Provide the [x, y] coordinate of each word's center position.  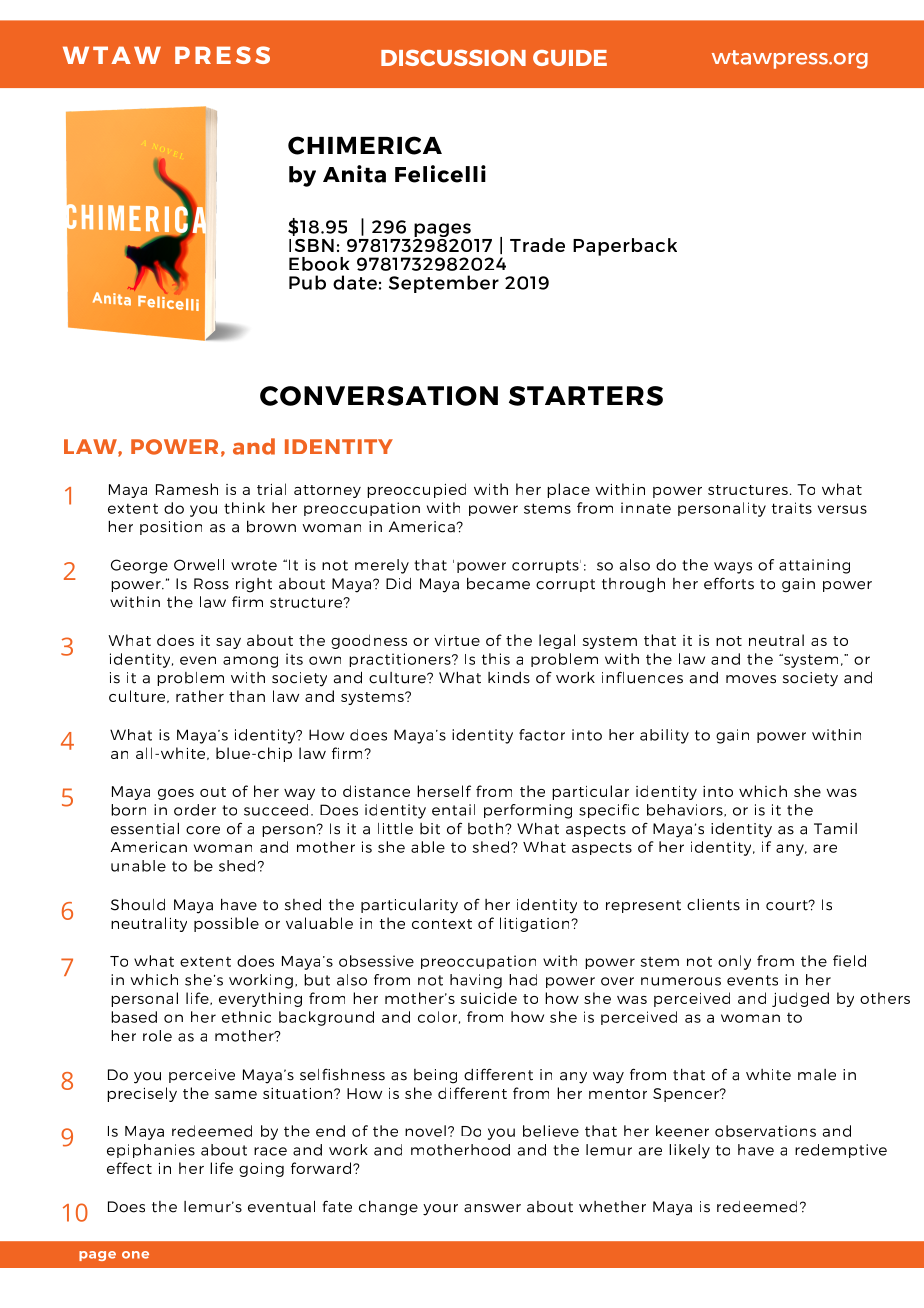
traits [792, 508]
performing [528, 811]
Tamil [835, 829]
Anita [354, 174]
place [568, 490]
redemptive [841, 1151]
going [261, 1170]
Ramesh [187, 489]
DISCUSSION [453, 57]
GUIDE [570, 58]
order [195, 810]
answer [492, 1208]
